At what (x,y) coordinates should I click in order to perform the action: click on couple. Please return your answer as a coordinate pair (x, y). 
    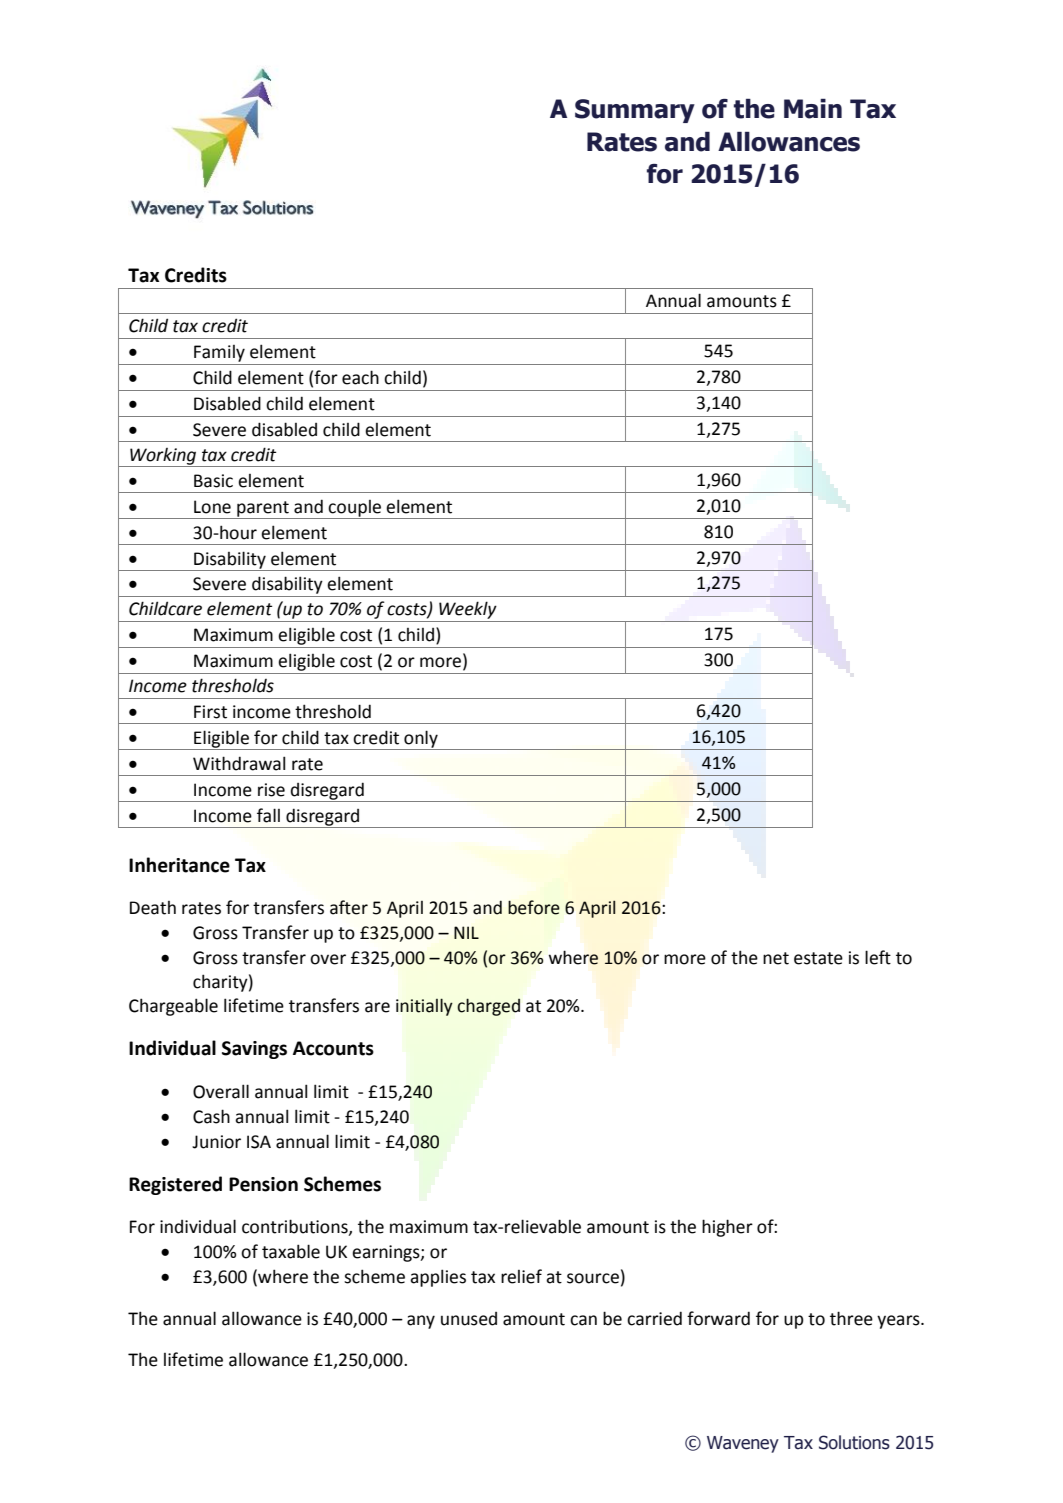
    Looking at the image, I should click on (355, 509).
